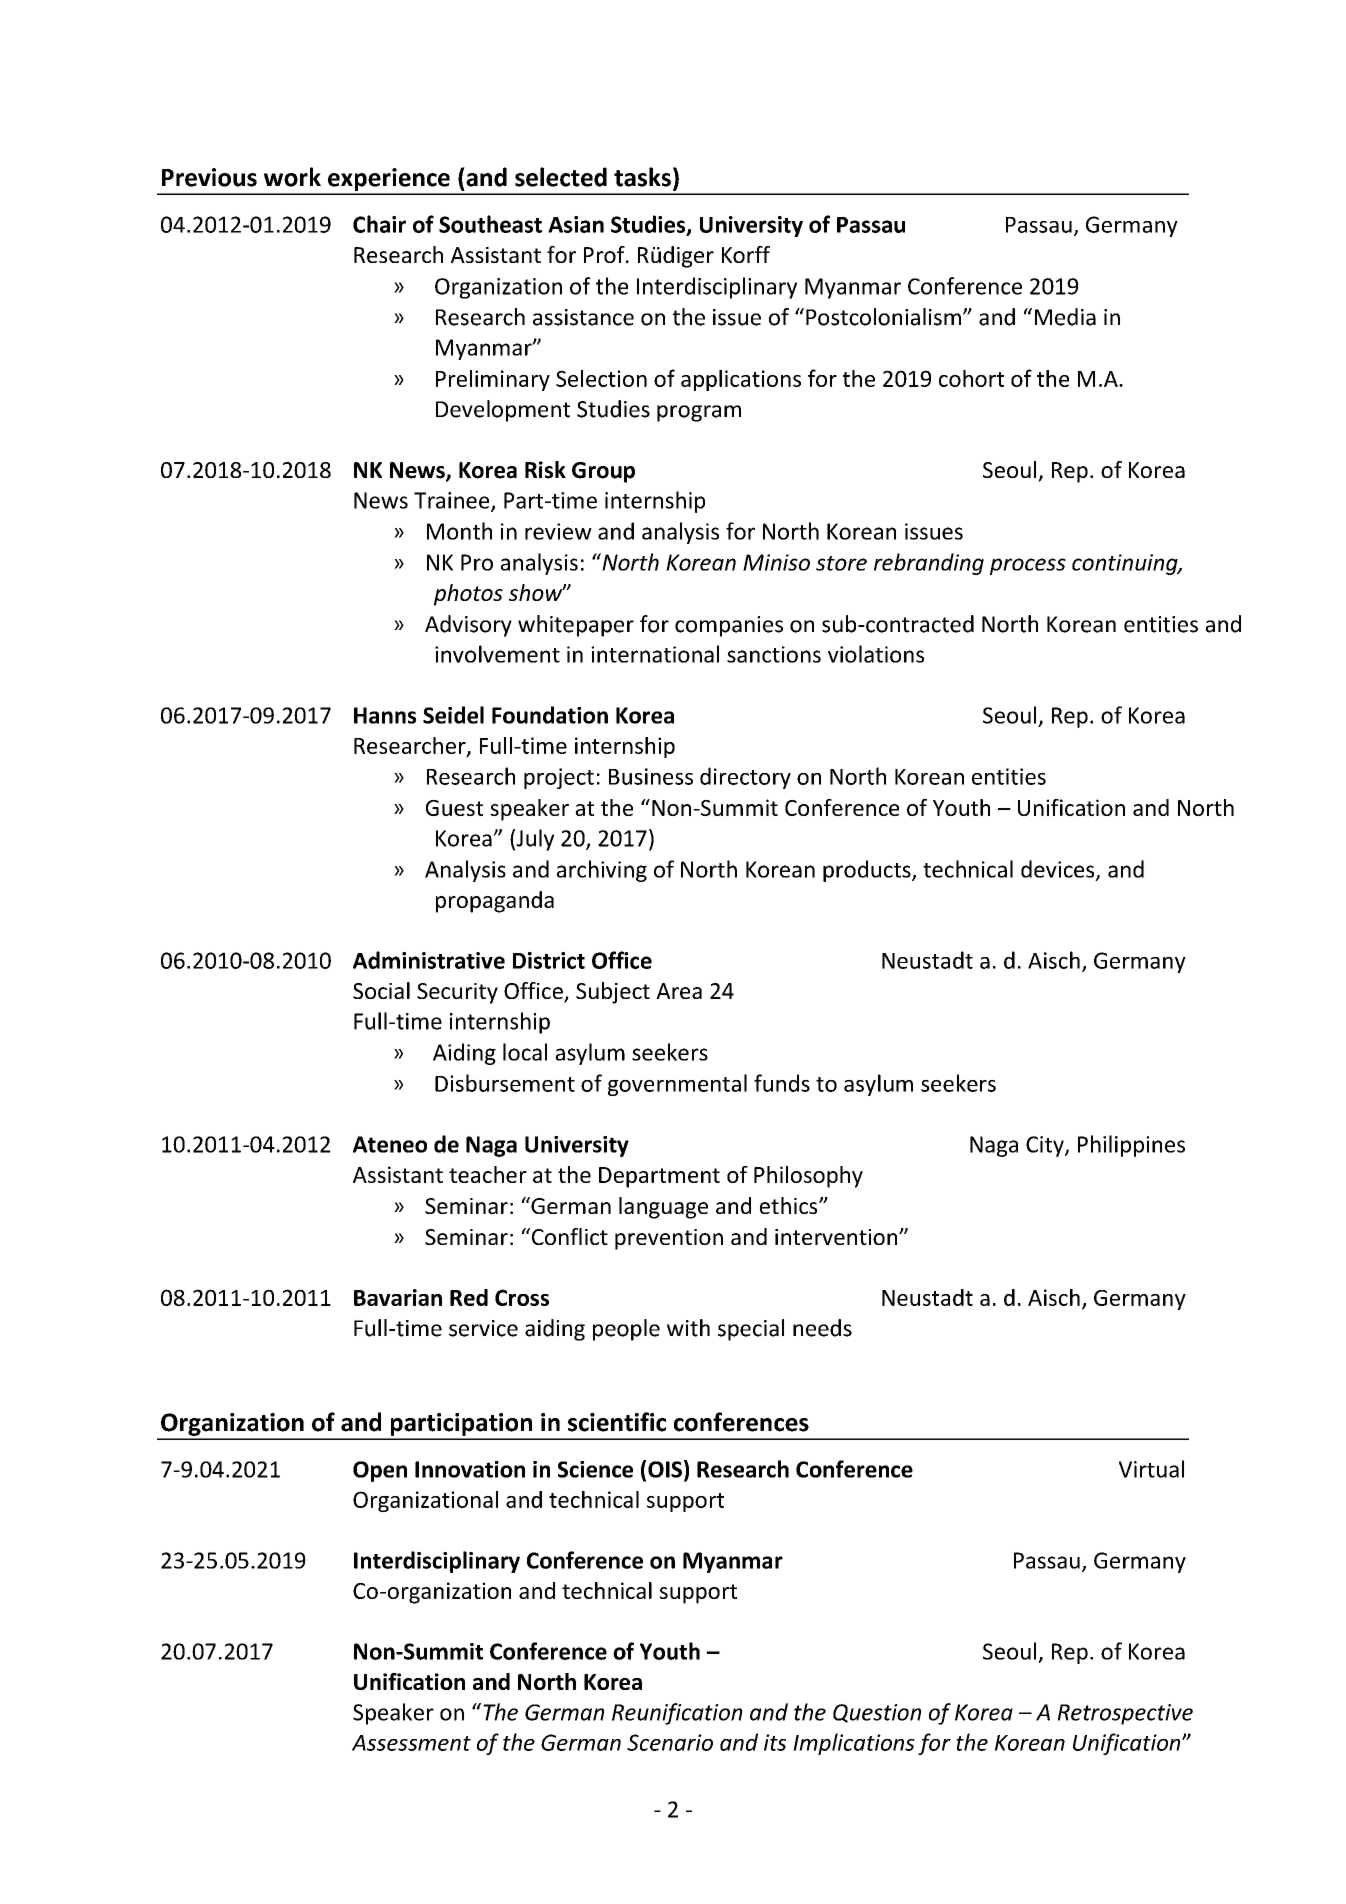 The width and height of the screenshot is (1346, 1904). What do you see at coordinates (398, 1297) in the screenshot?
I see `Bavarian` at bounding box center [398, 1297].
